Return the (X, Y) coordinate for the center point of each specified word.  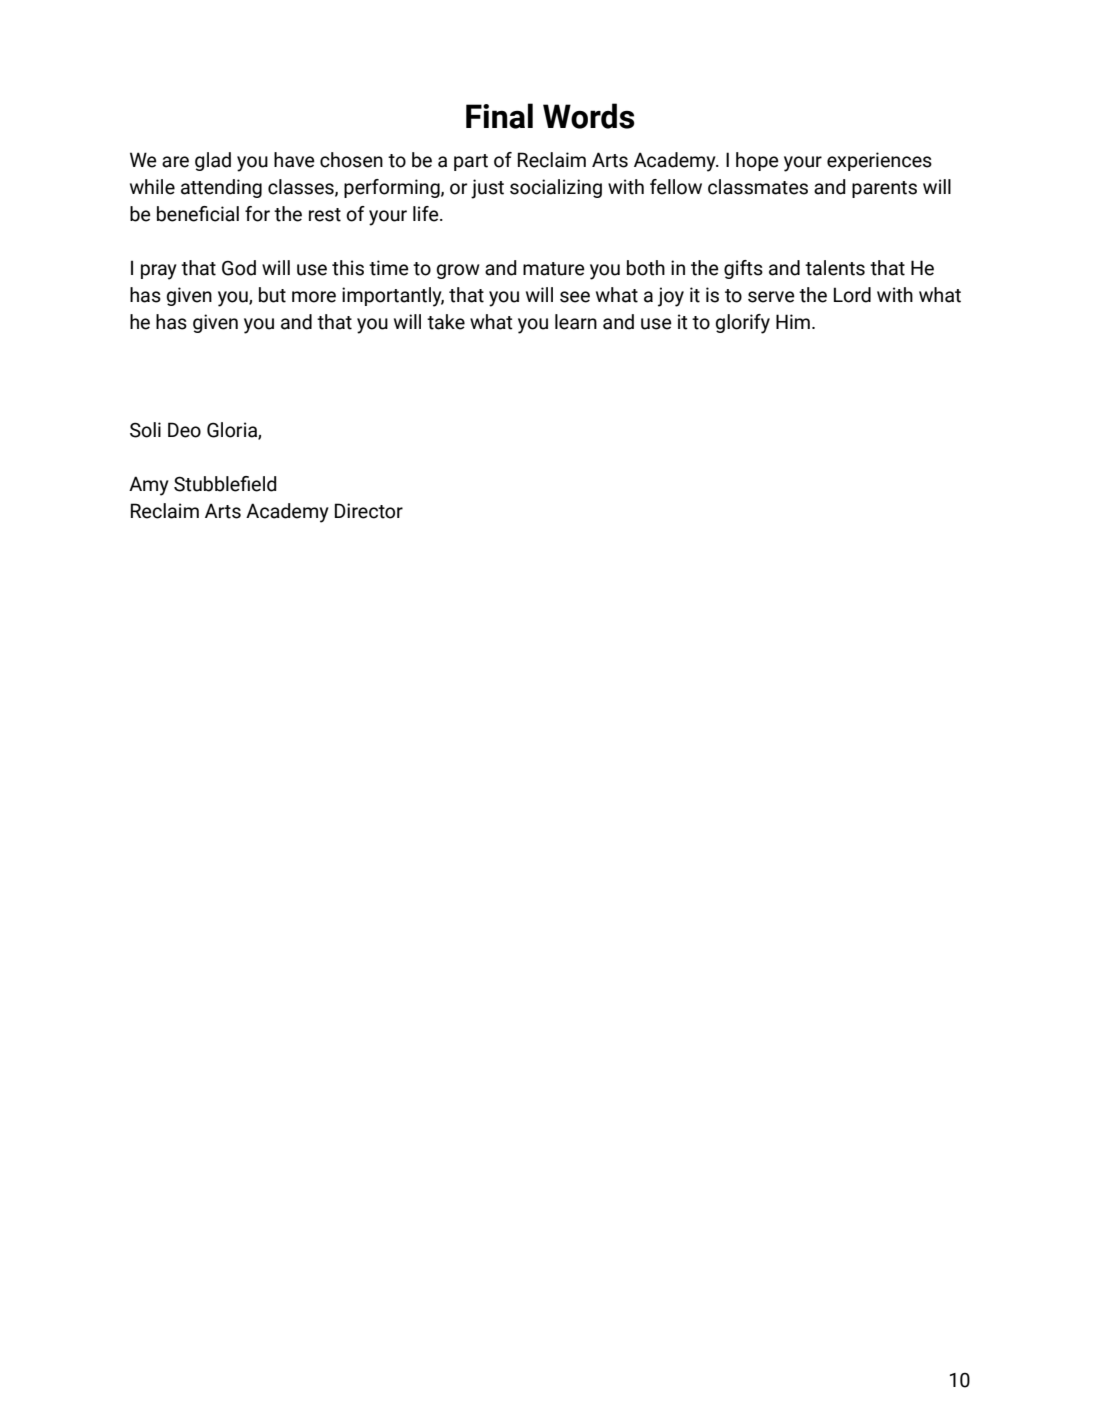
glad (213, 161)
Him (793, 321)
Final (499, 116)
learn (576, 322)
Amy (149, 486)
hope (757, 161)
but (272, 295)
